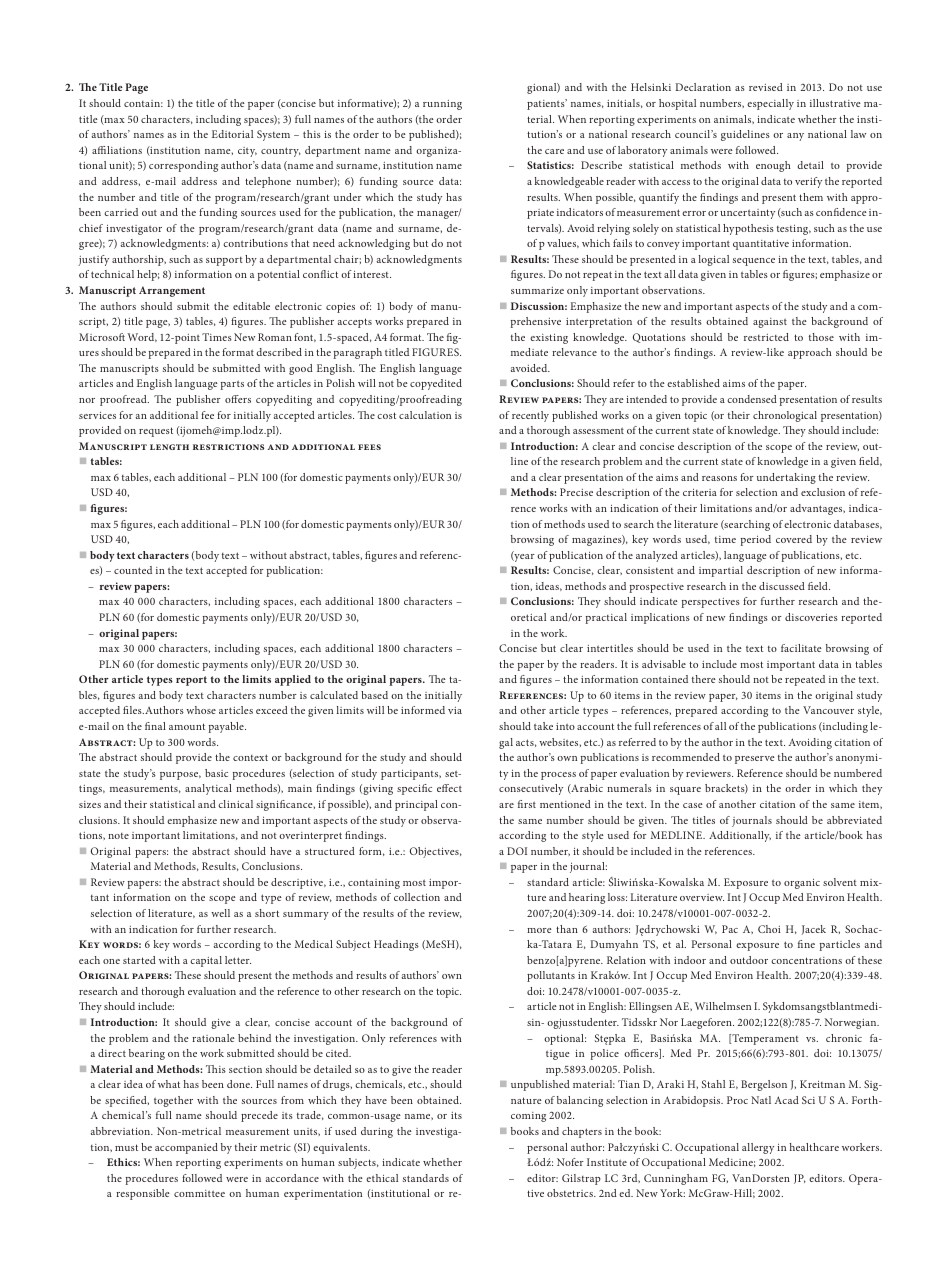 The width and height of the document is (952, 1278). What do you see at coordinates (183, 166) in the document?
I see `corresponding` at bounding box center [183, 166].
